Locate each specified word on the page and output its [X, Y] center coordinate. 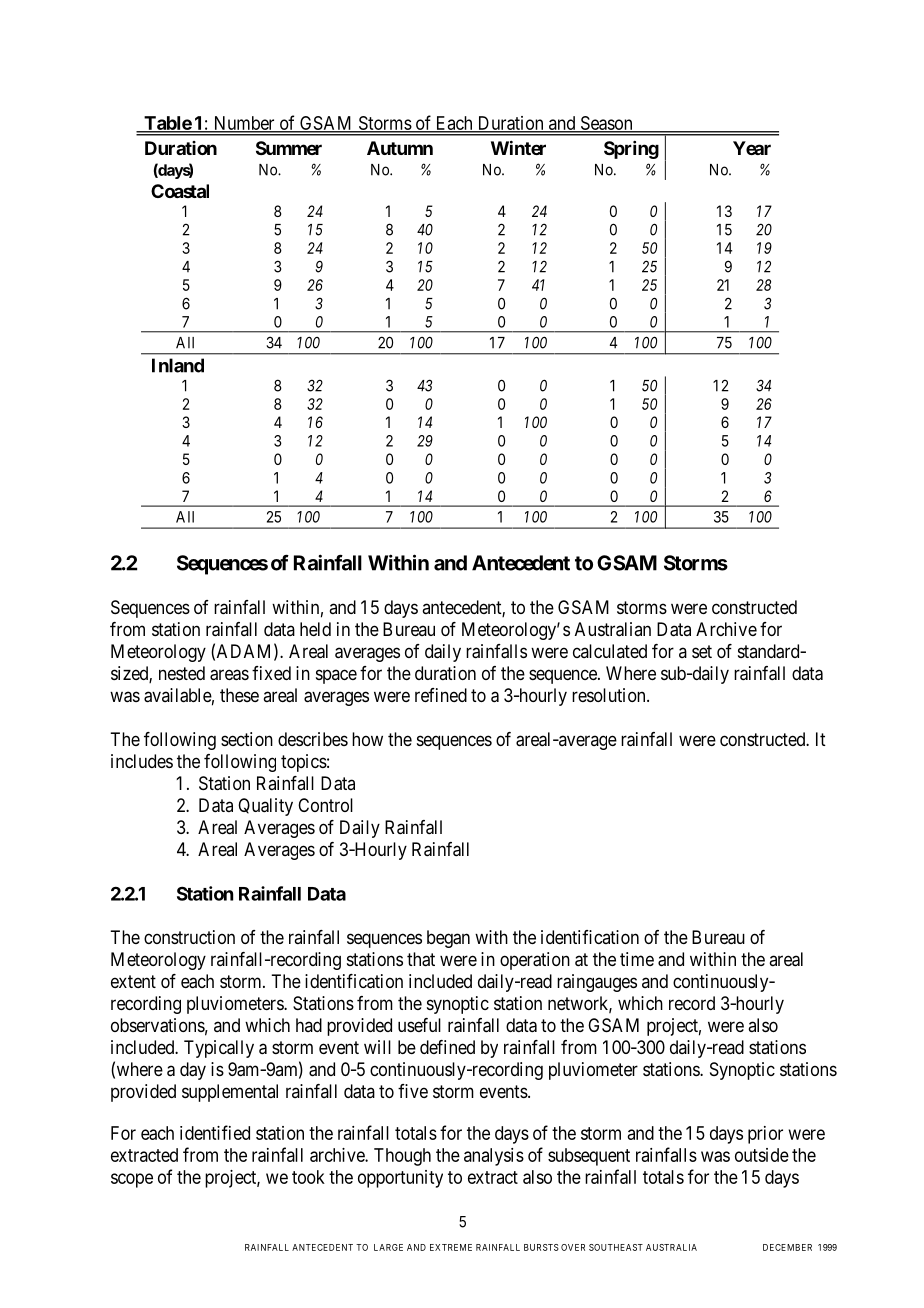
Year [752, 148]
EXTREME [451, 1247]
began [448, 939]
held [315, 629]
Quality [265, 807]
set [702, 651]
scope [132, 1180]
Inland [178, 365]
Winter [518, 147]
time [637, 959]
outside [762, 1155]
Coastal [180, 191]
